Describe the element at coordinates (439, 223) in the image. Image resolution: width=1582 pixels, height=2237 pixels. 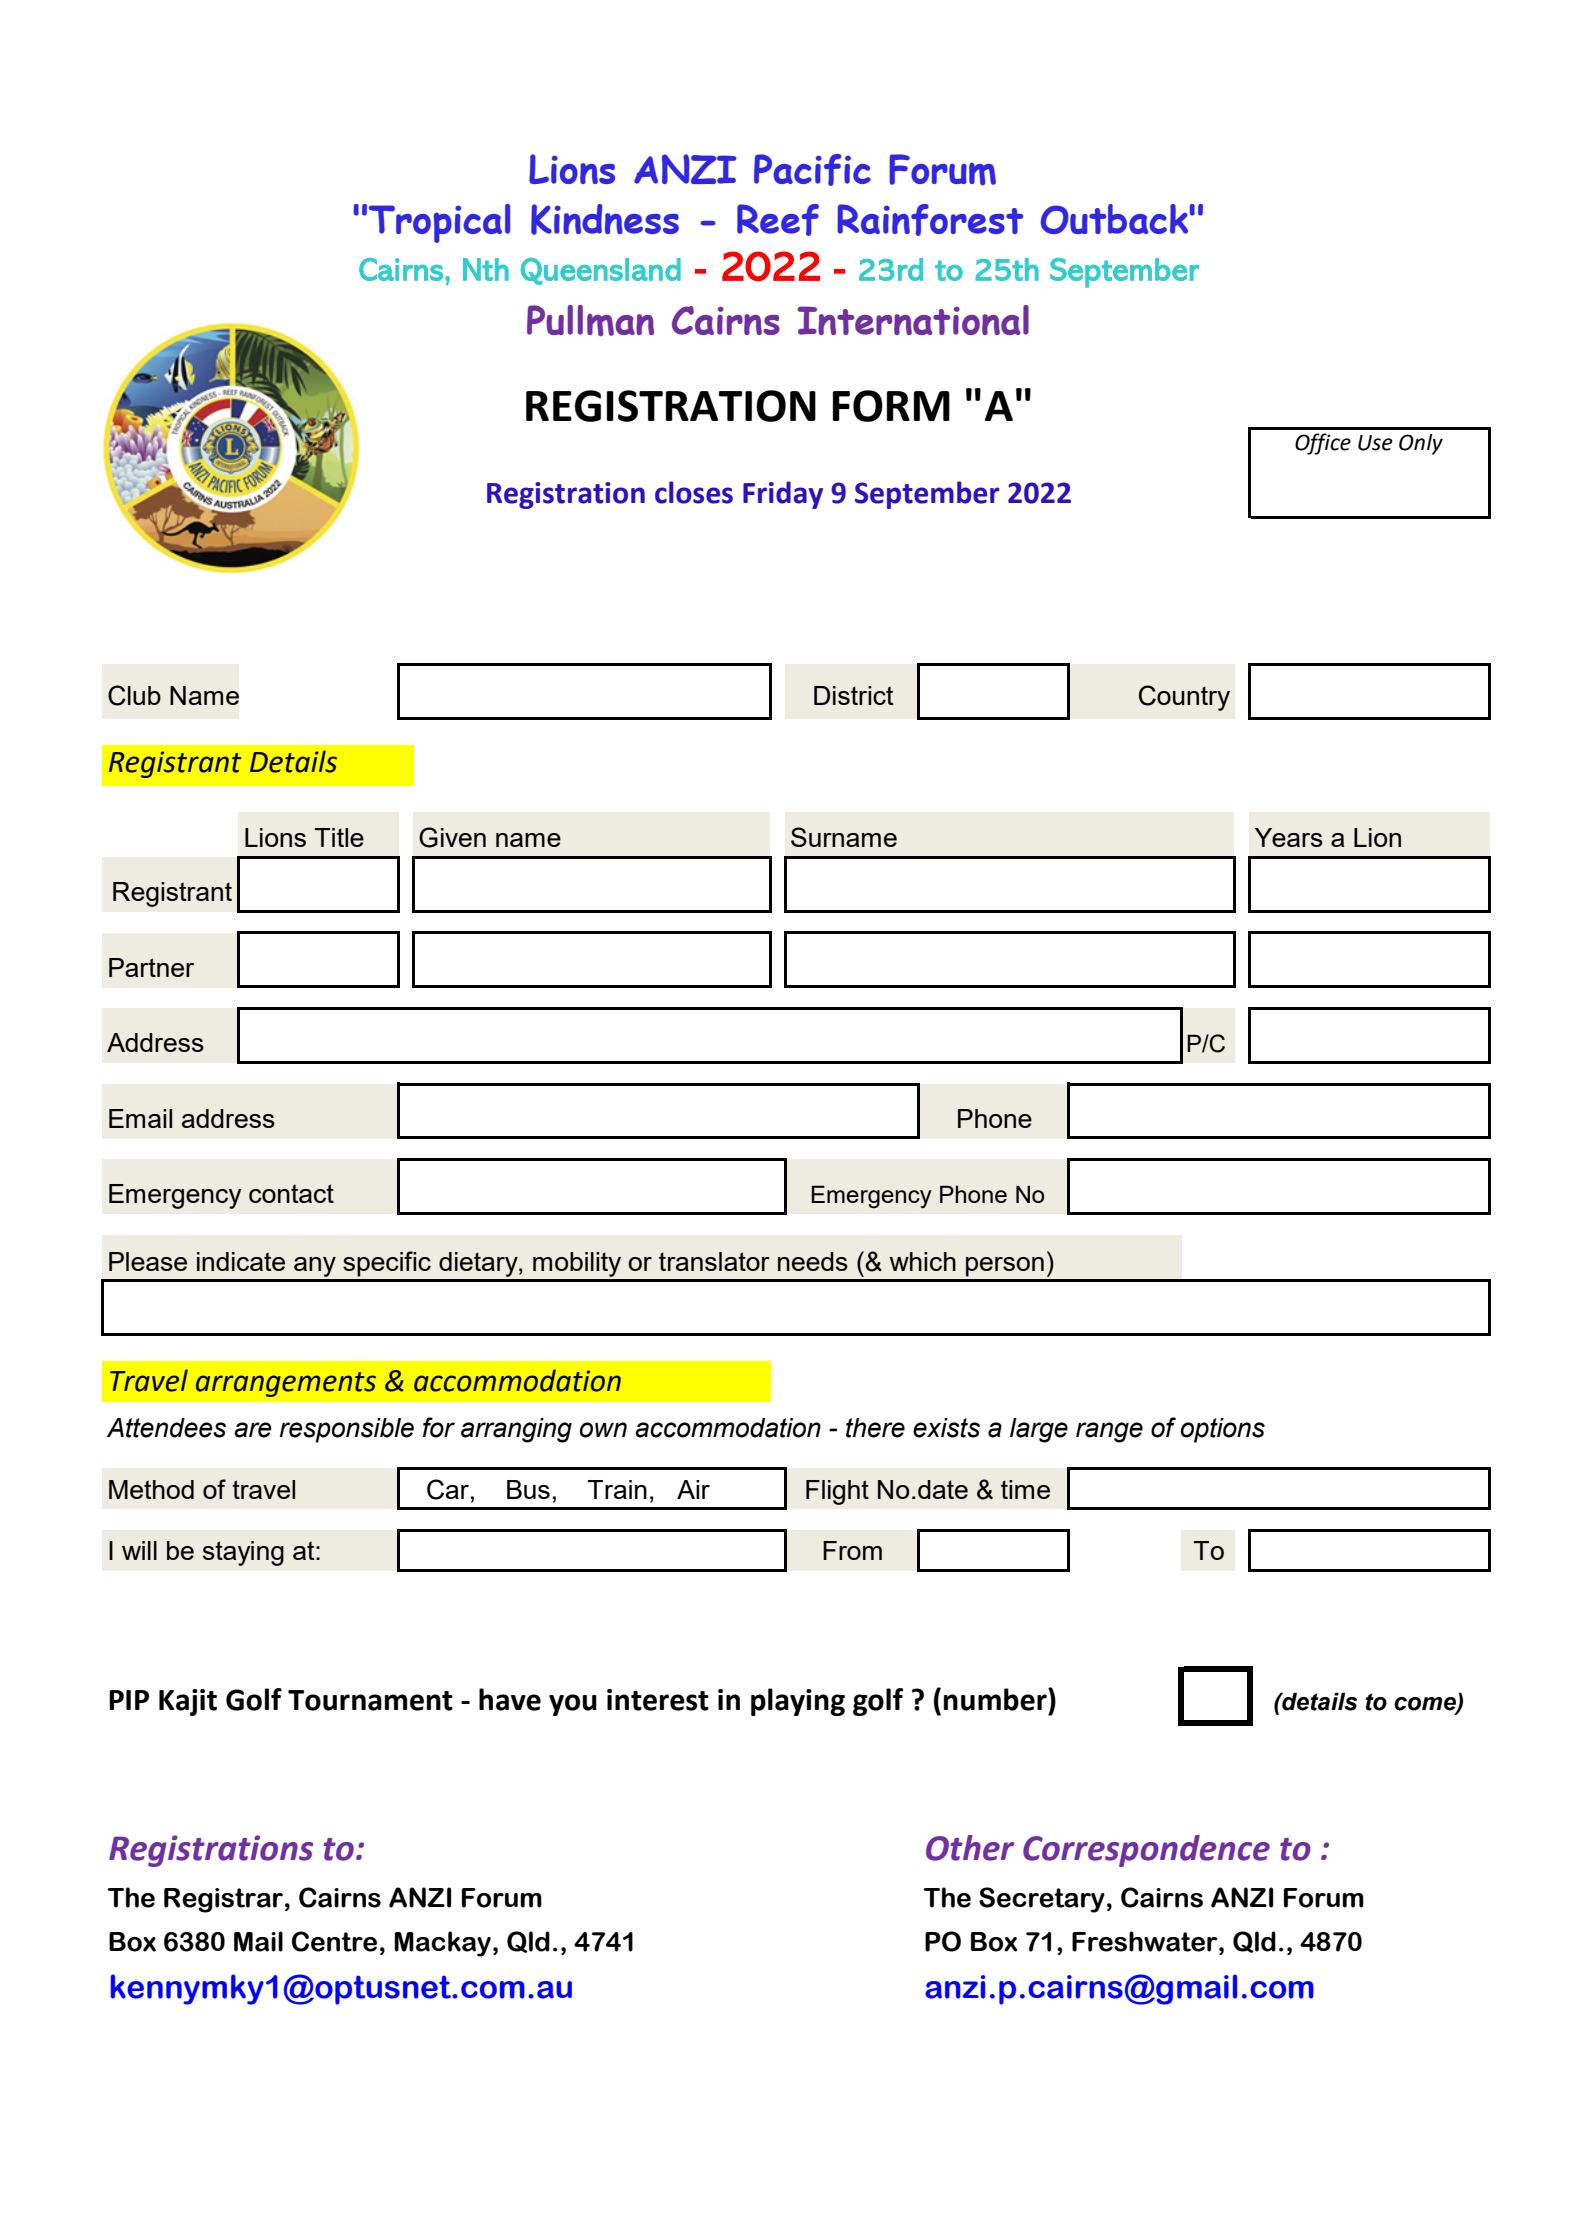
I see `Tropical` at that location.
